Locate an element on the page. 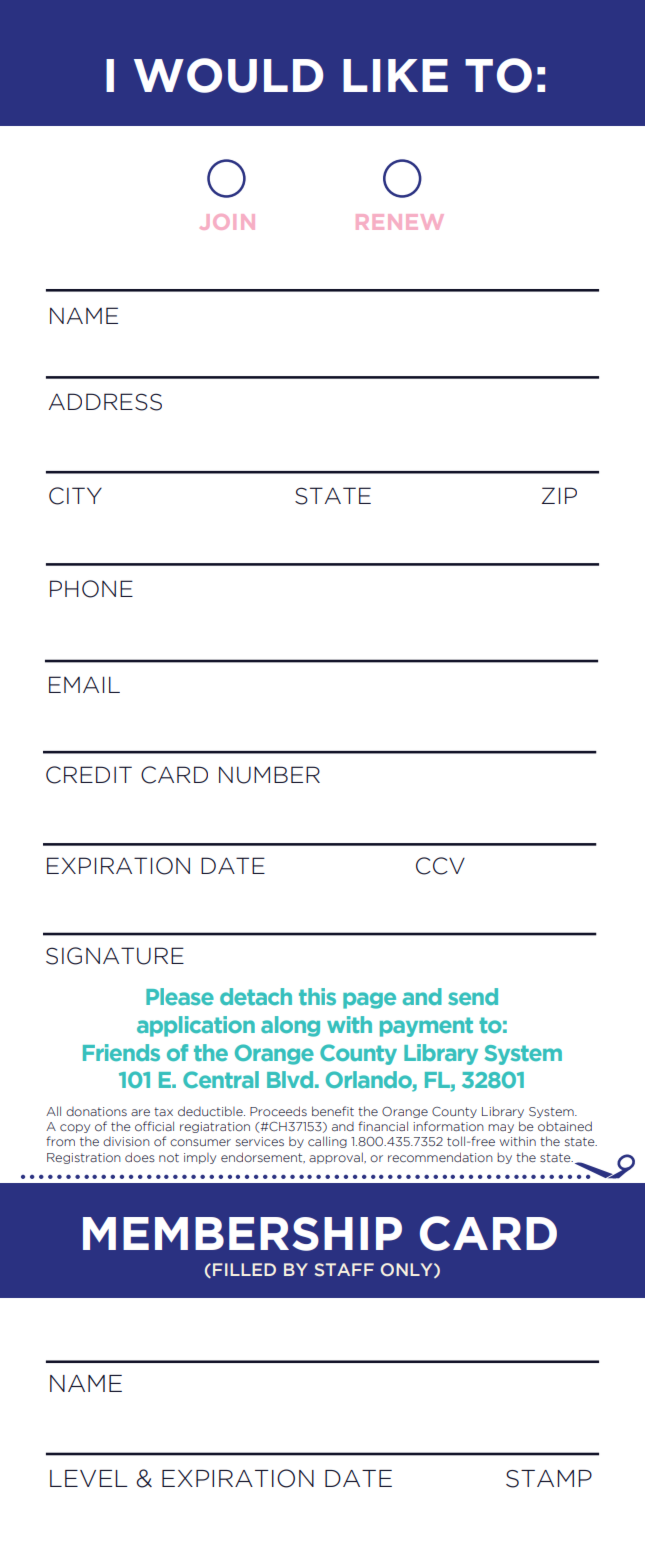  LIKE is located at coordinates (395, 75).
